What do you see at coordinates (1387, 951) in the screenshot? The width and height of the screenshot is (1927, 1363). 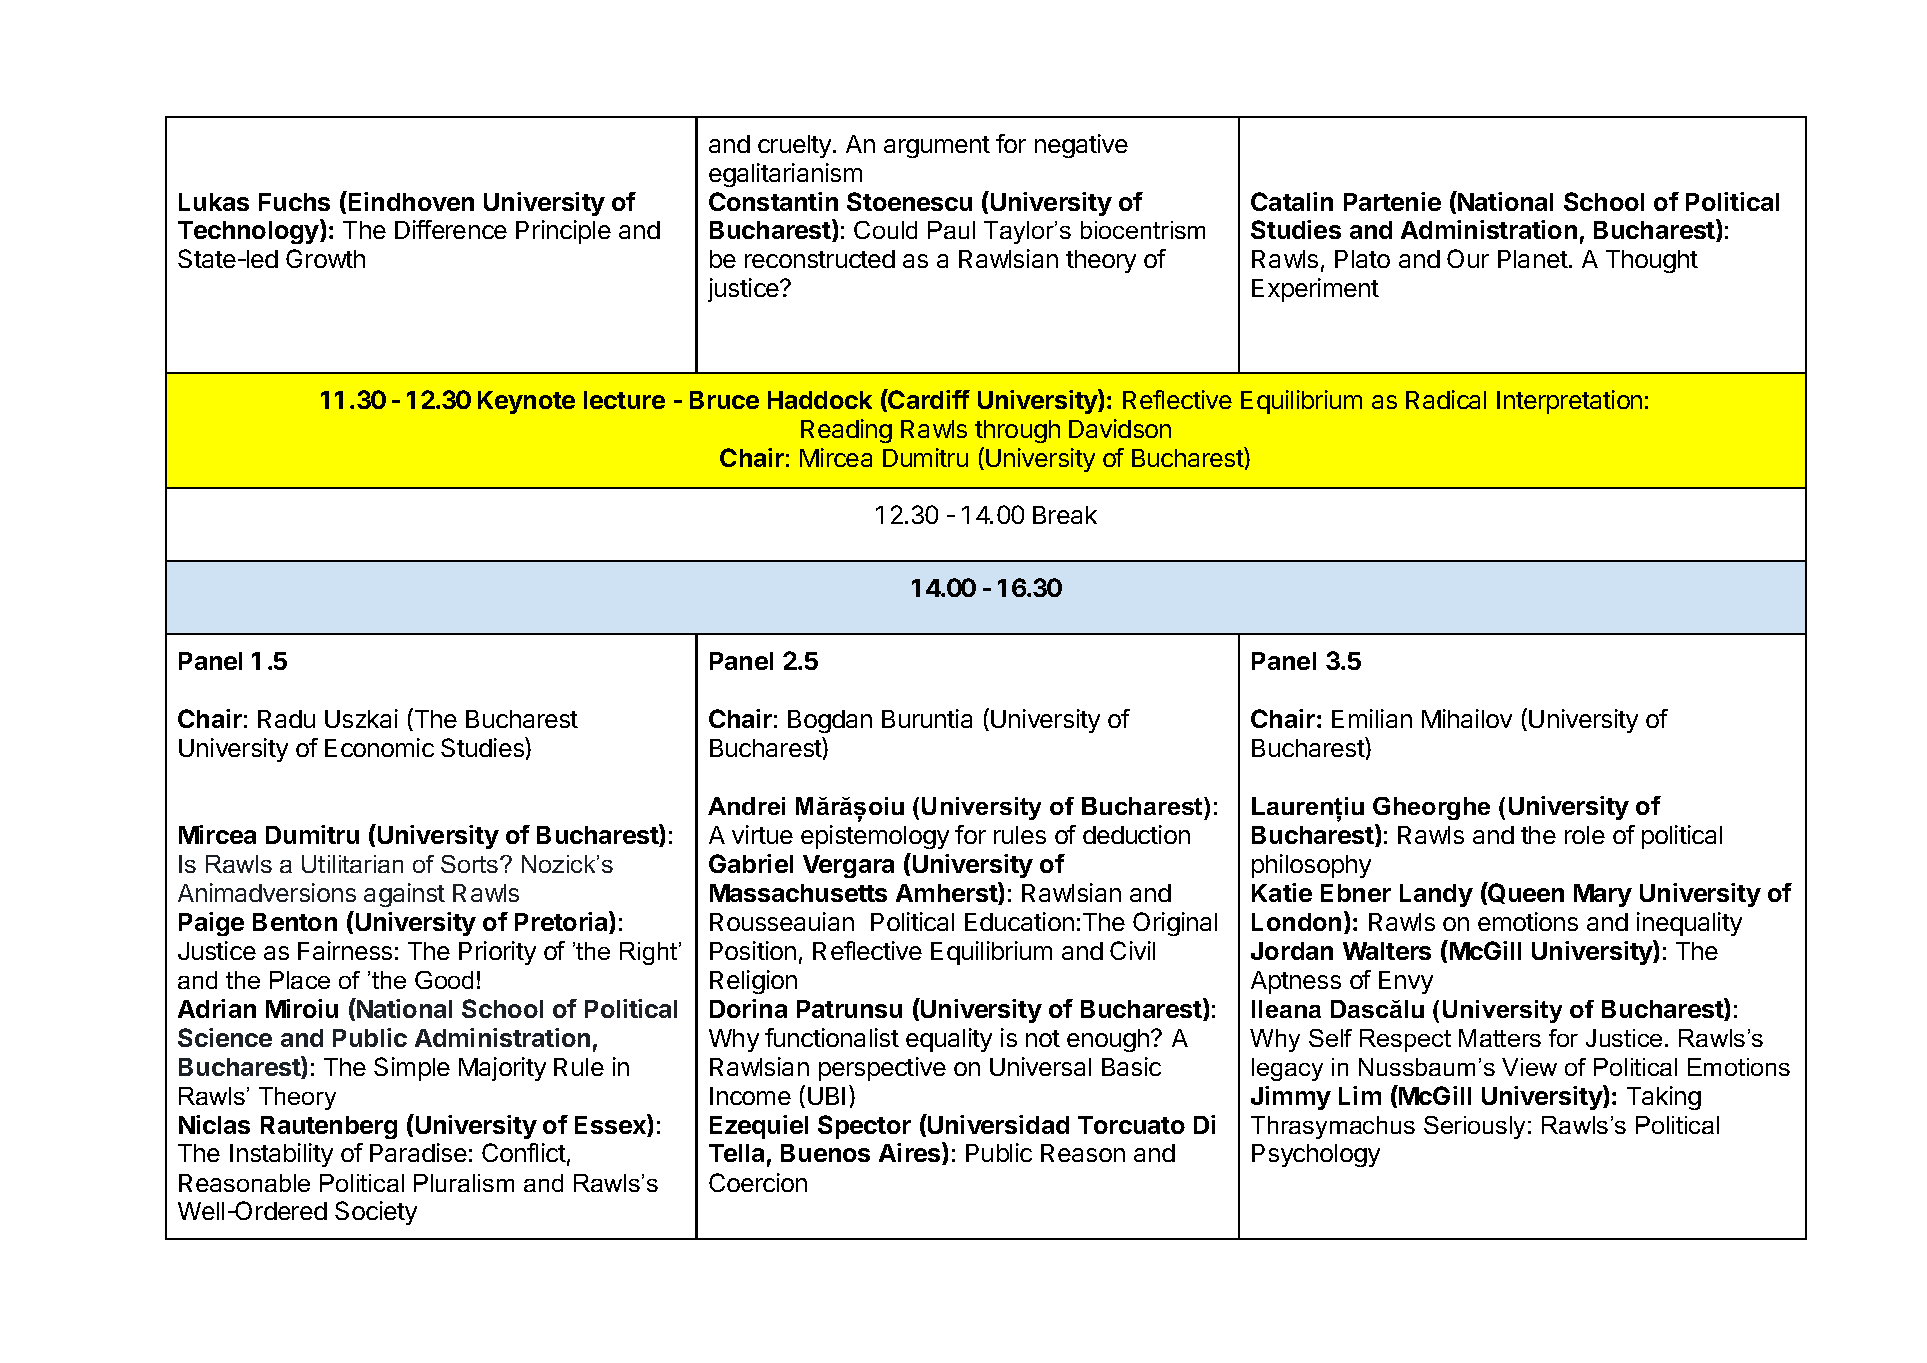 I see `Walters` at bounding box center [1387, 951].
